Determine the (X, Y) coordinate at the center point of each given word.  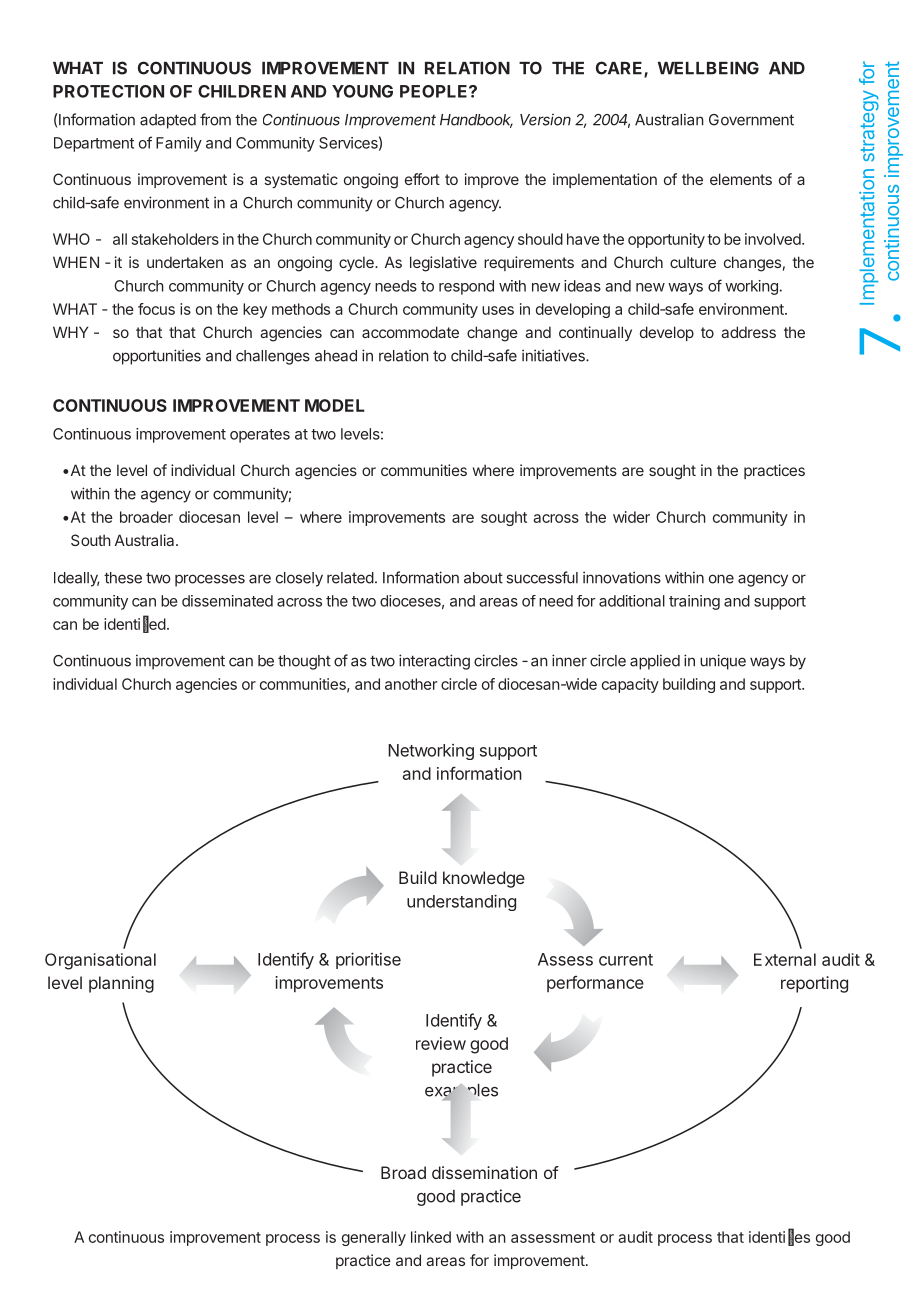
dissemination (484, 1172)
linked (431, 1237)
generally (374, 1238)
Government (751, 120)
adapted (168, 121)
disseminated (227, 601)
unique (723, 662)
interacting (434, 662)
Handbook (476, 121)
